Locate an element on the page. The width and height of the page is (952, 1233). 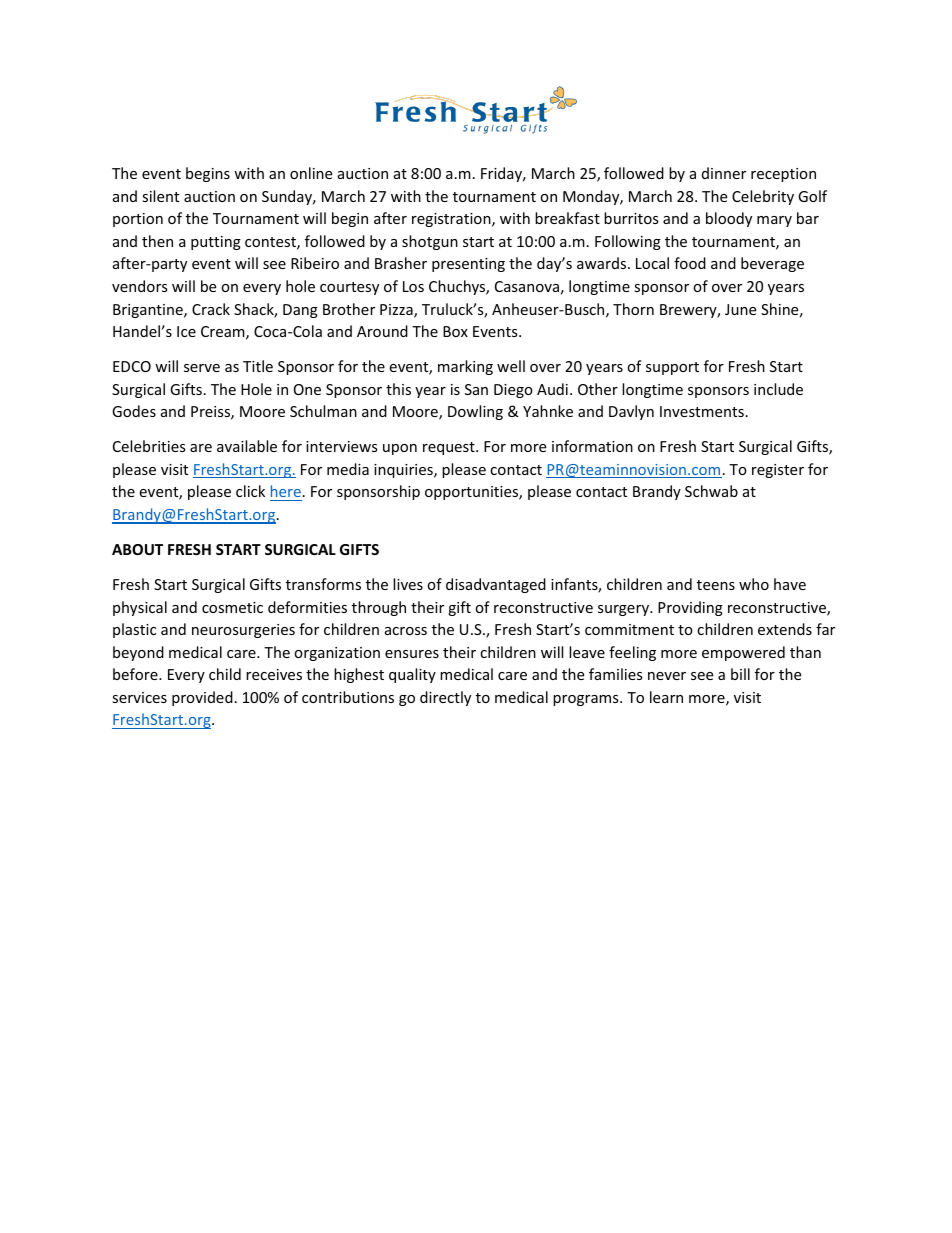
Box is located at coordinates (455, 331).
